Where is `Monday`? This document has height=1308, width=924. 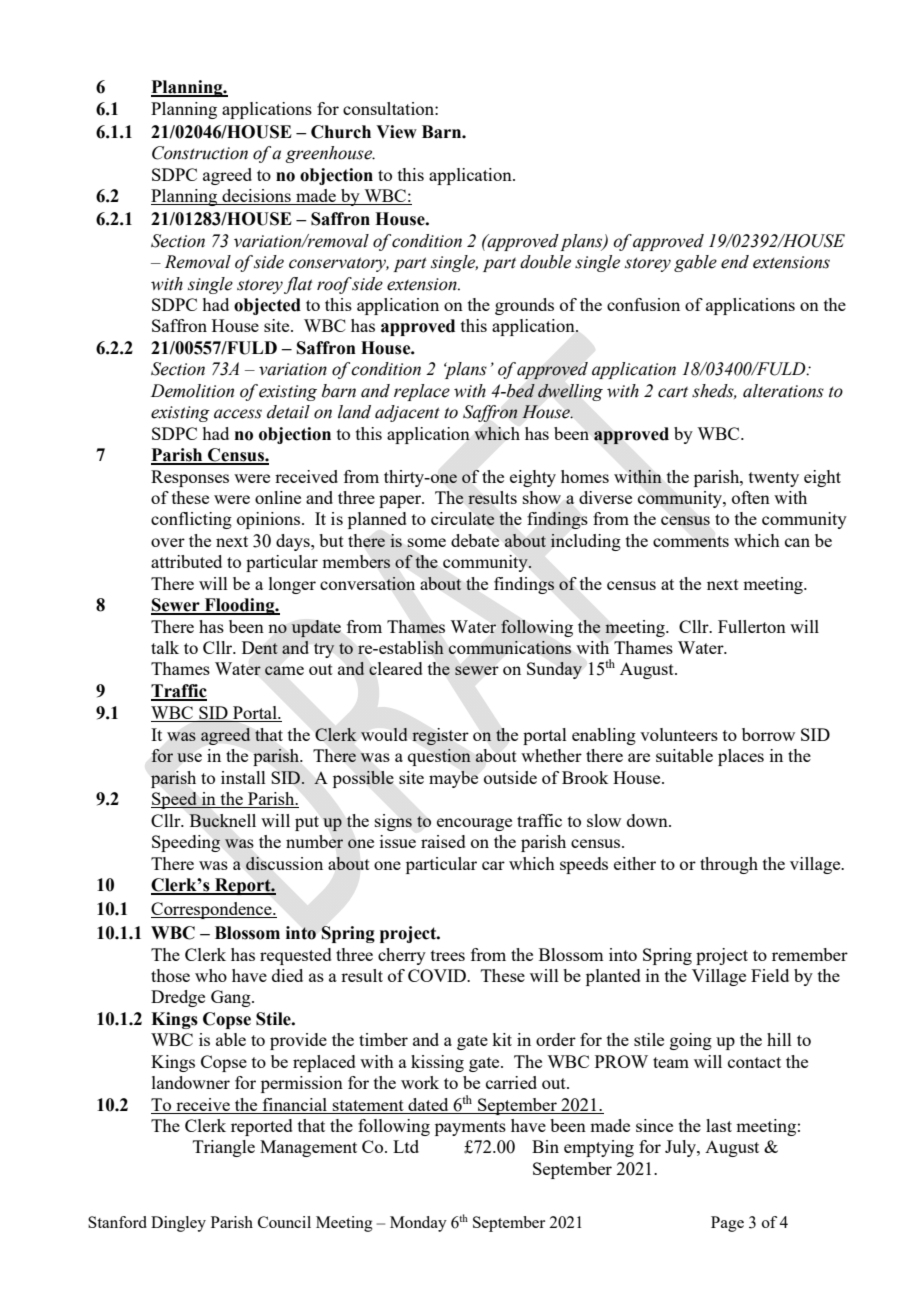 Monday is located at coordinates (418, 1224).
